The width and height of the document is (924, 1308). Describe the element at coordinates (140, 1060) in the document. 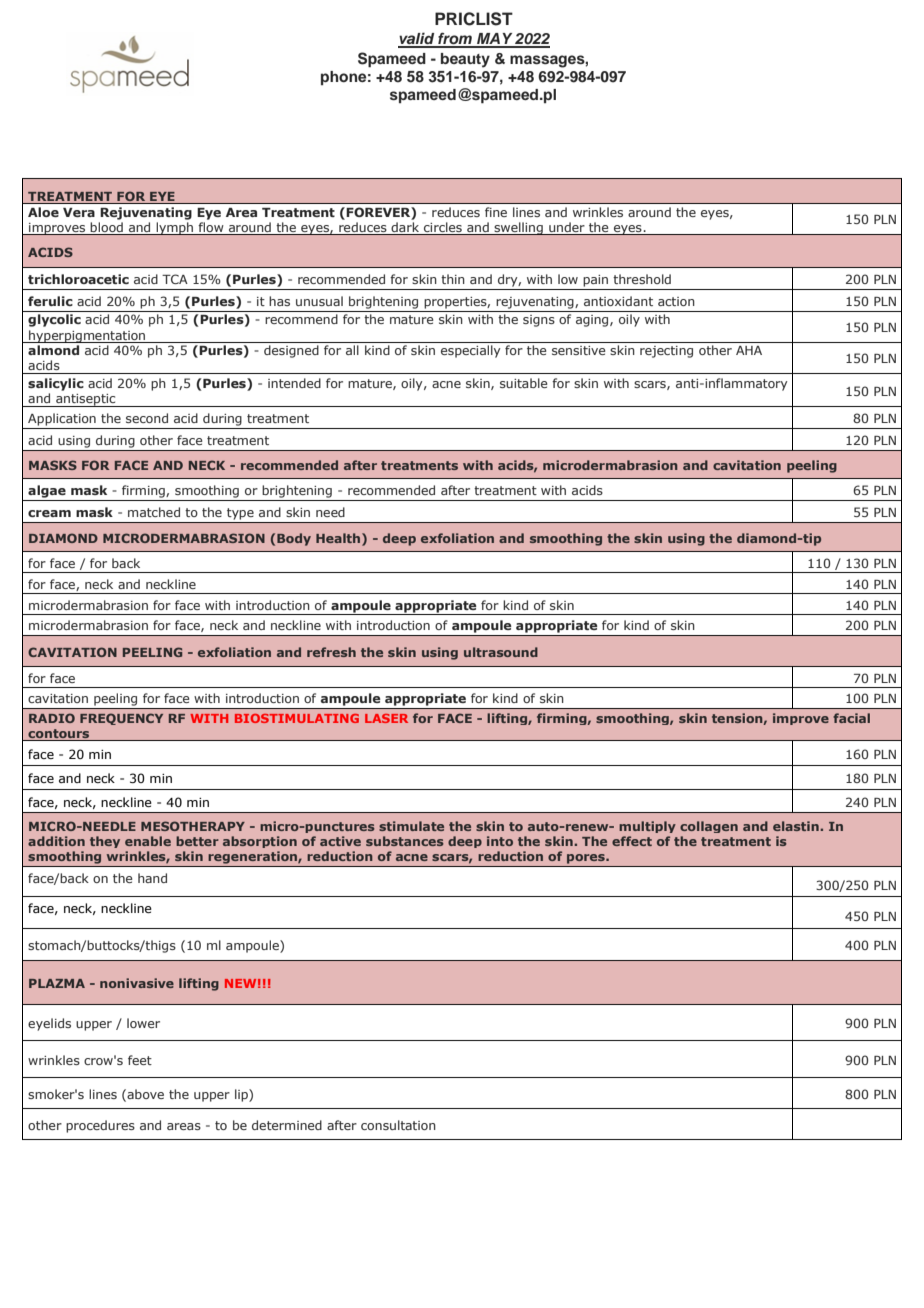

I see `feet` at that location.
